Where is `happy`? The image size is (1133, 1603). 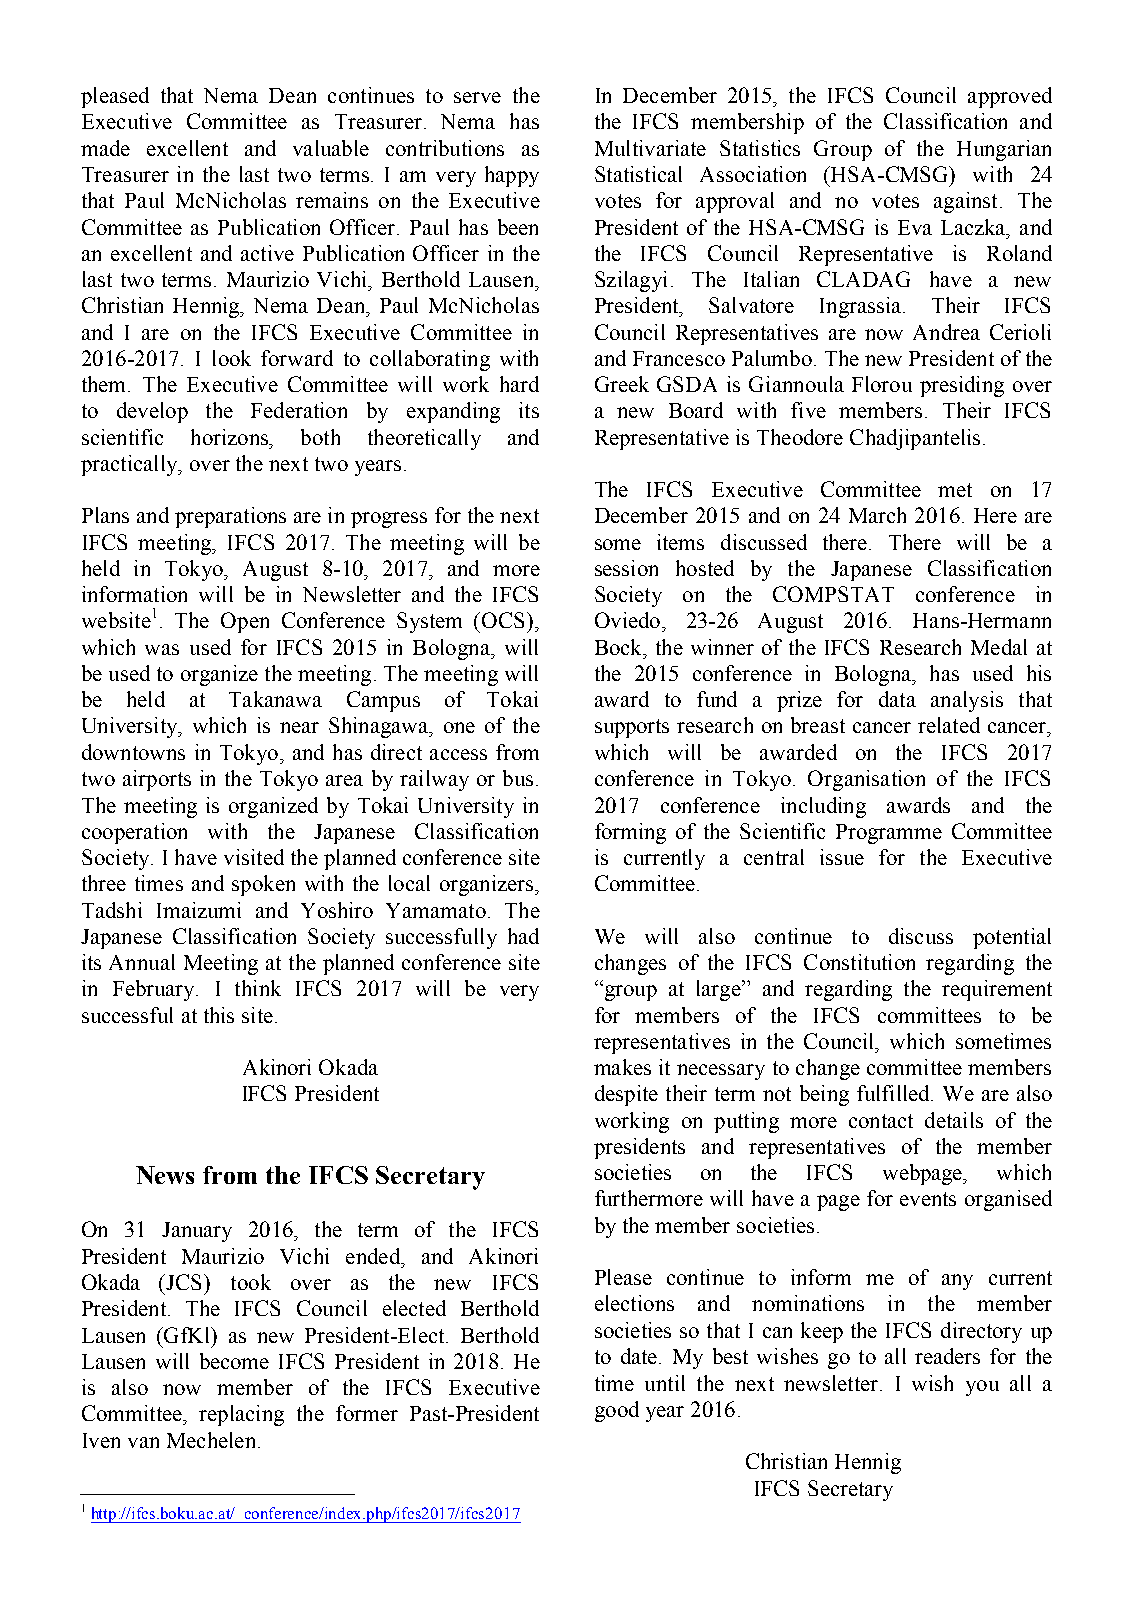
happy is located at coordinates (512, 176).
